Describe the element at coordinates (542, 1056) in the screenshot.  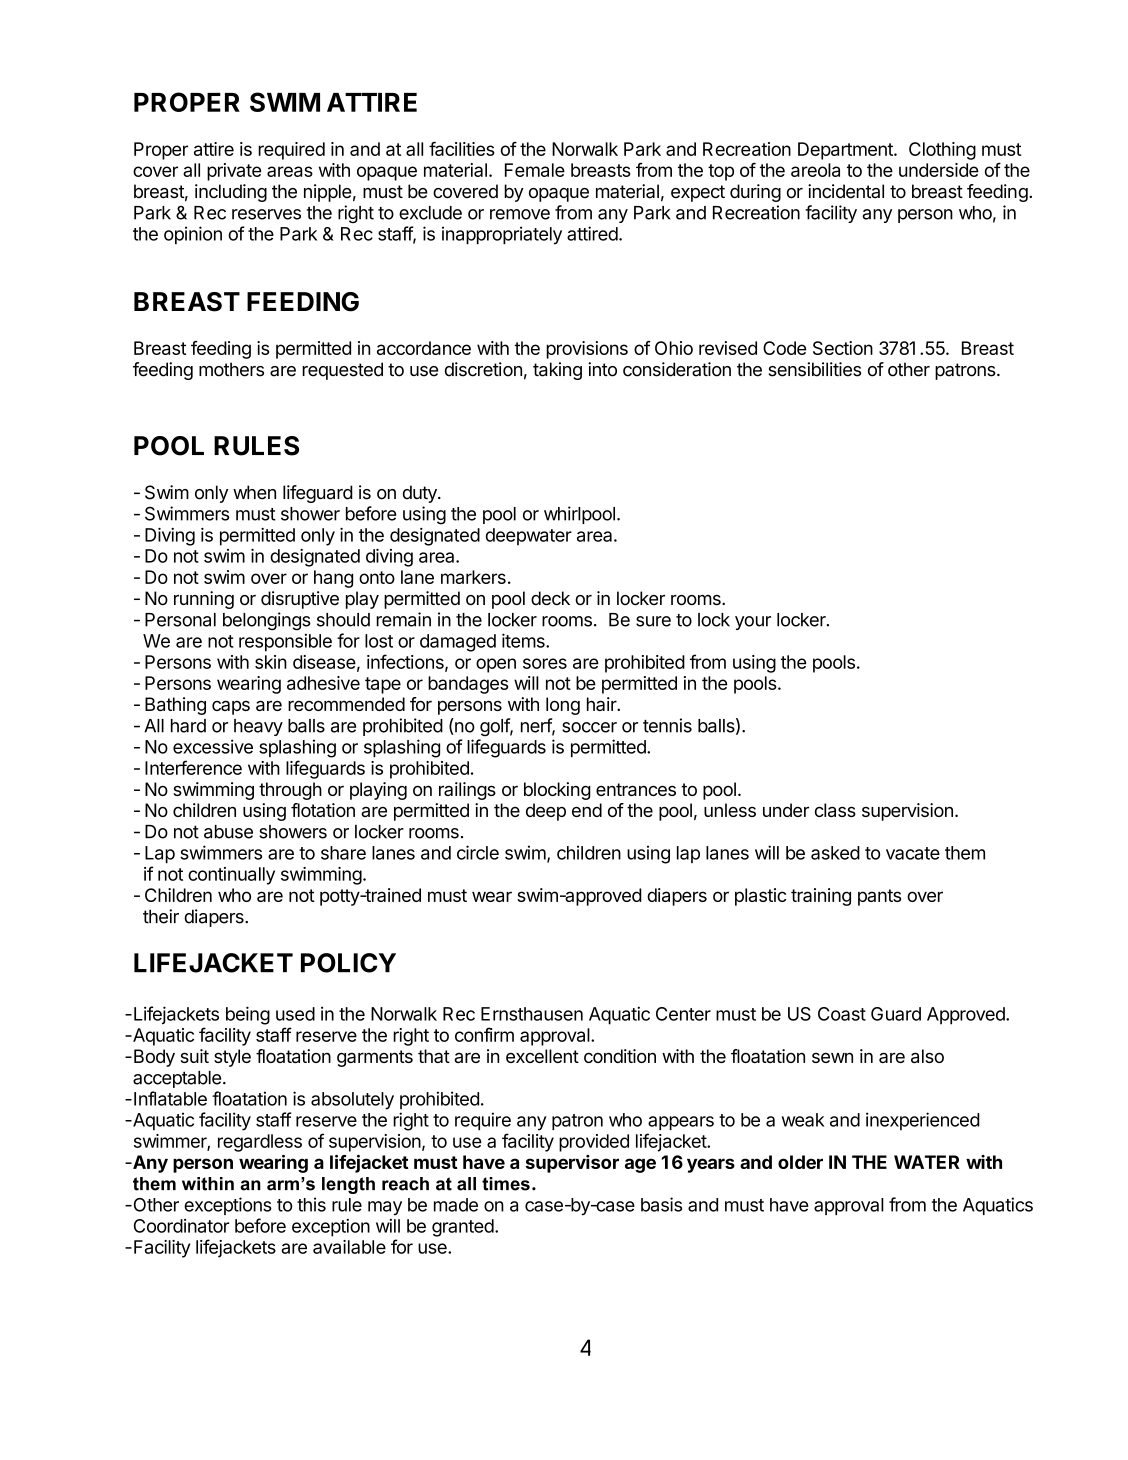
I see `excellent` at that location.
